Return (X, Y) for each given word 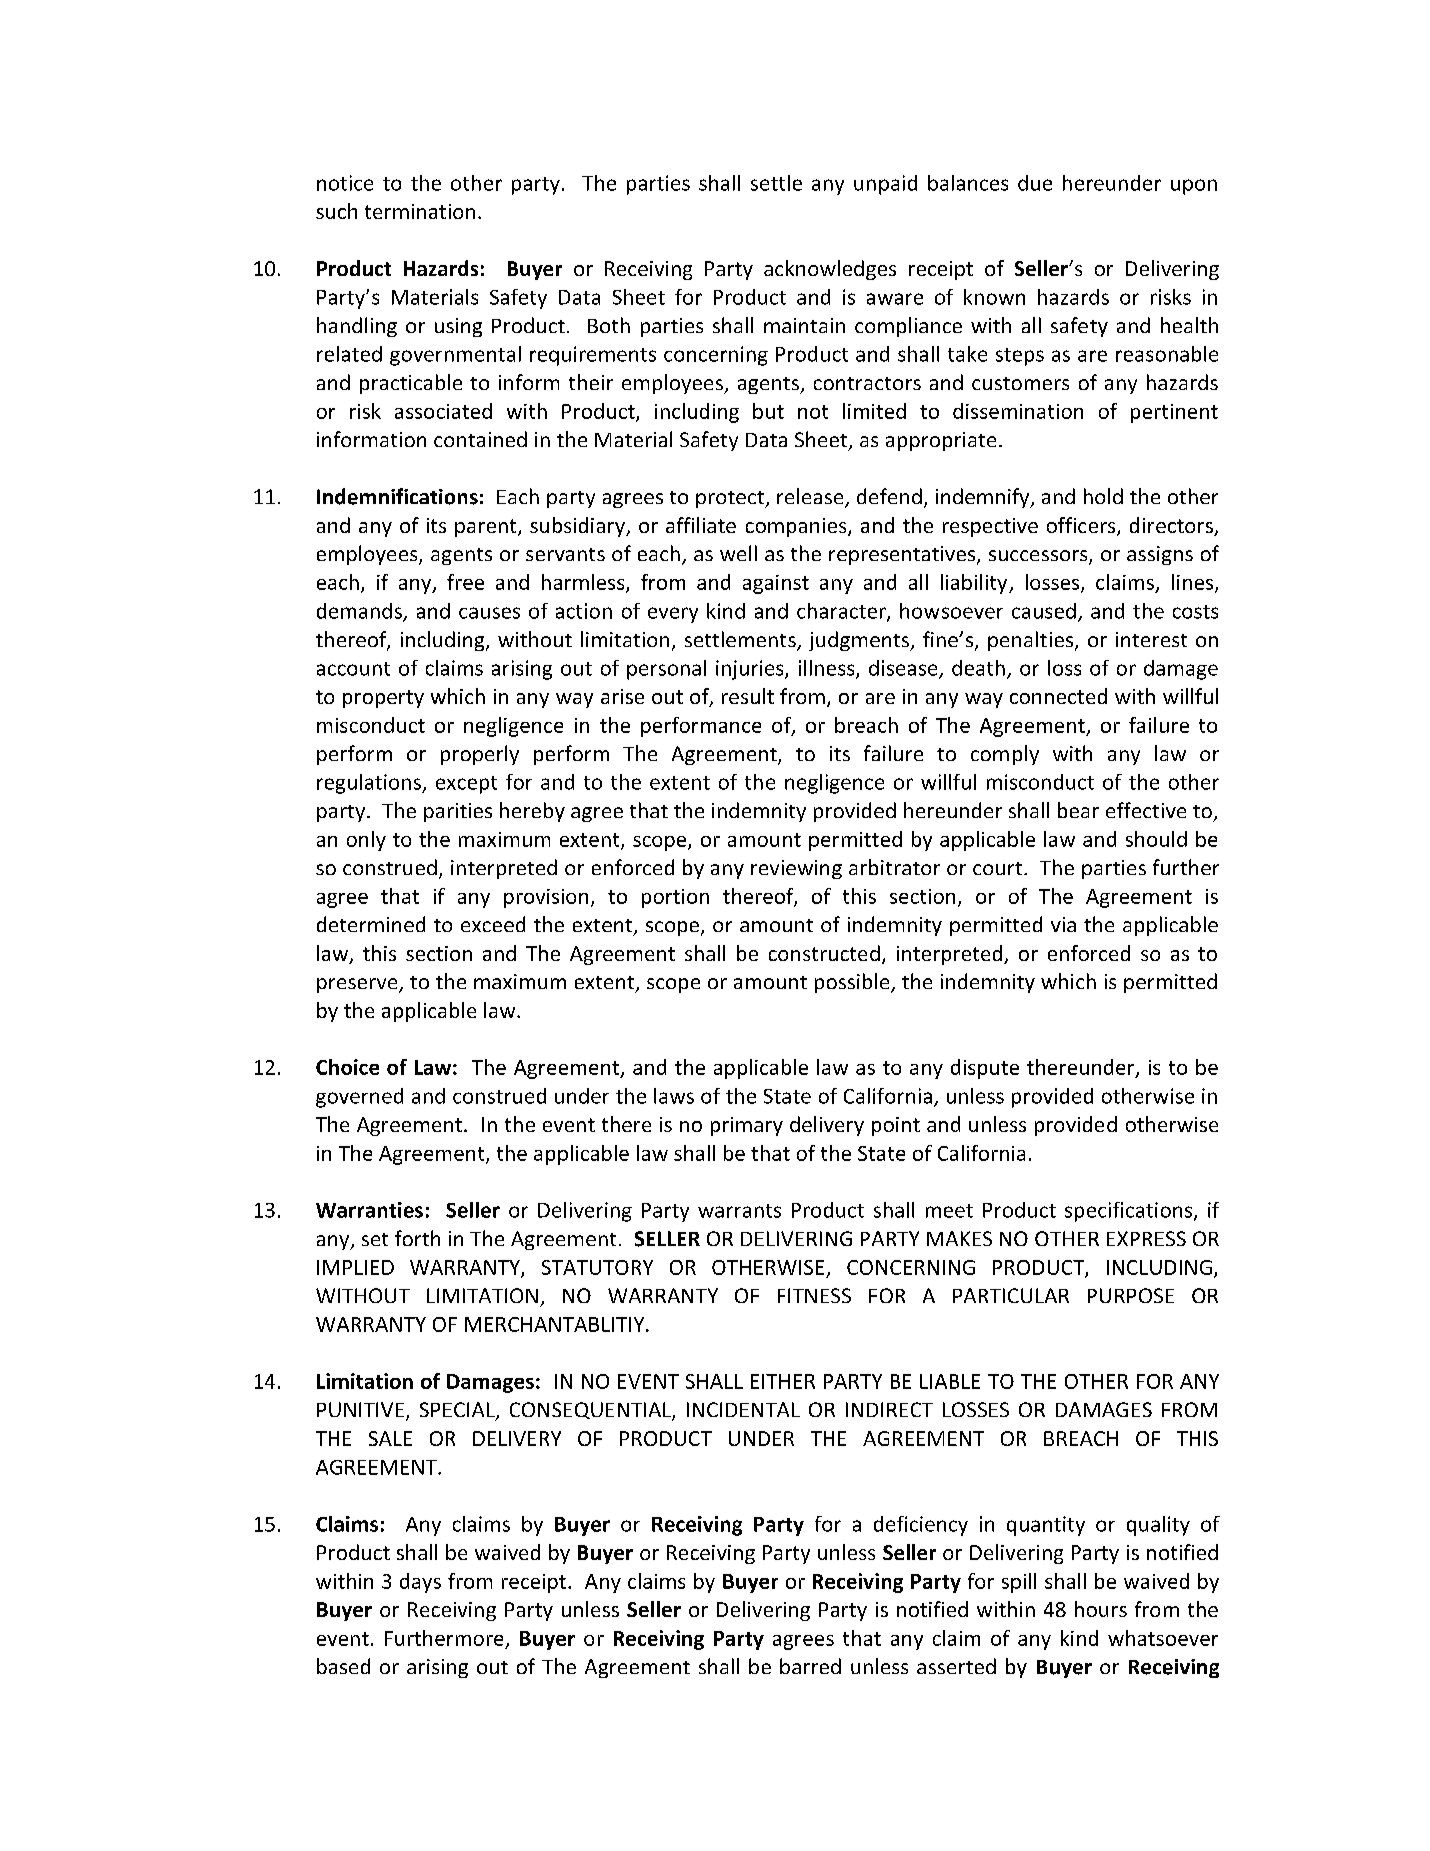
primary (747, 1126)
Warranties (369, 1210)
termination (420, 211)
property (383, 699)
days (420, 1583)
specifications (1130, 1212)
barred (810, 1666)
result (748, 696)
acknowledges (830, 270)
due (1035, 183)
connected (1058, 696)
